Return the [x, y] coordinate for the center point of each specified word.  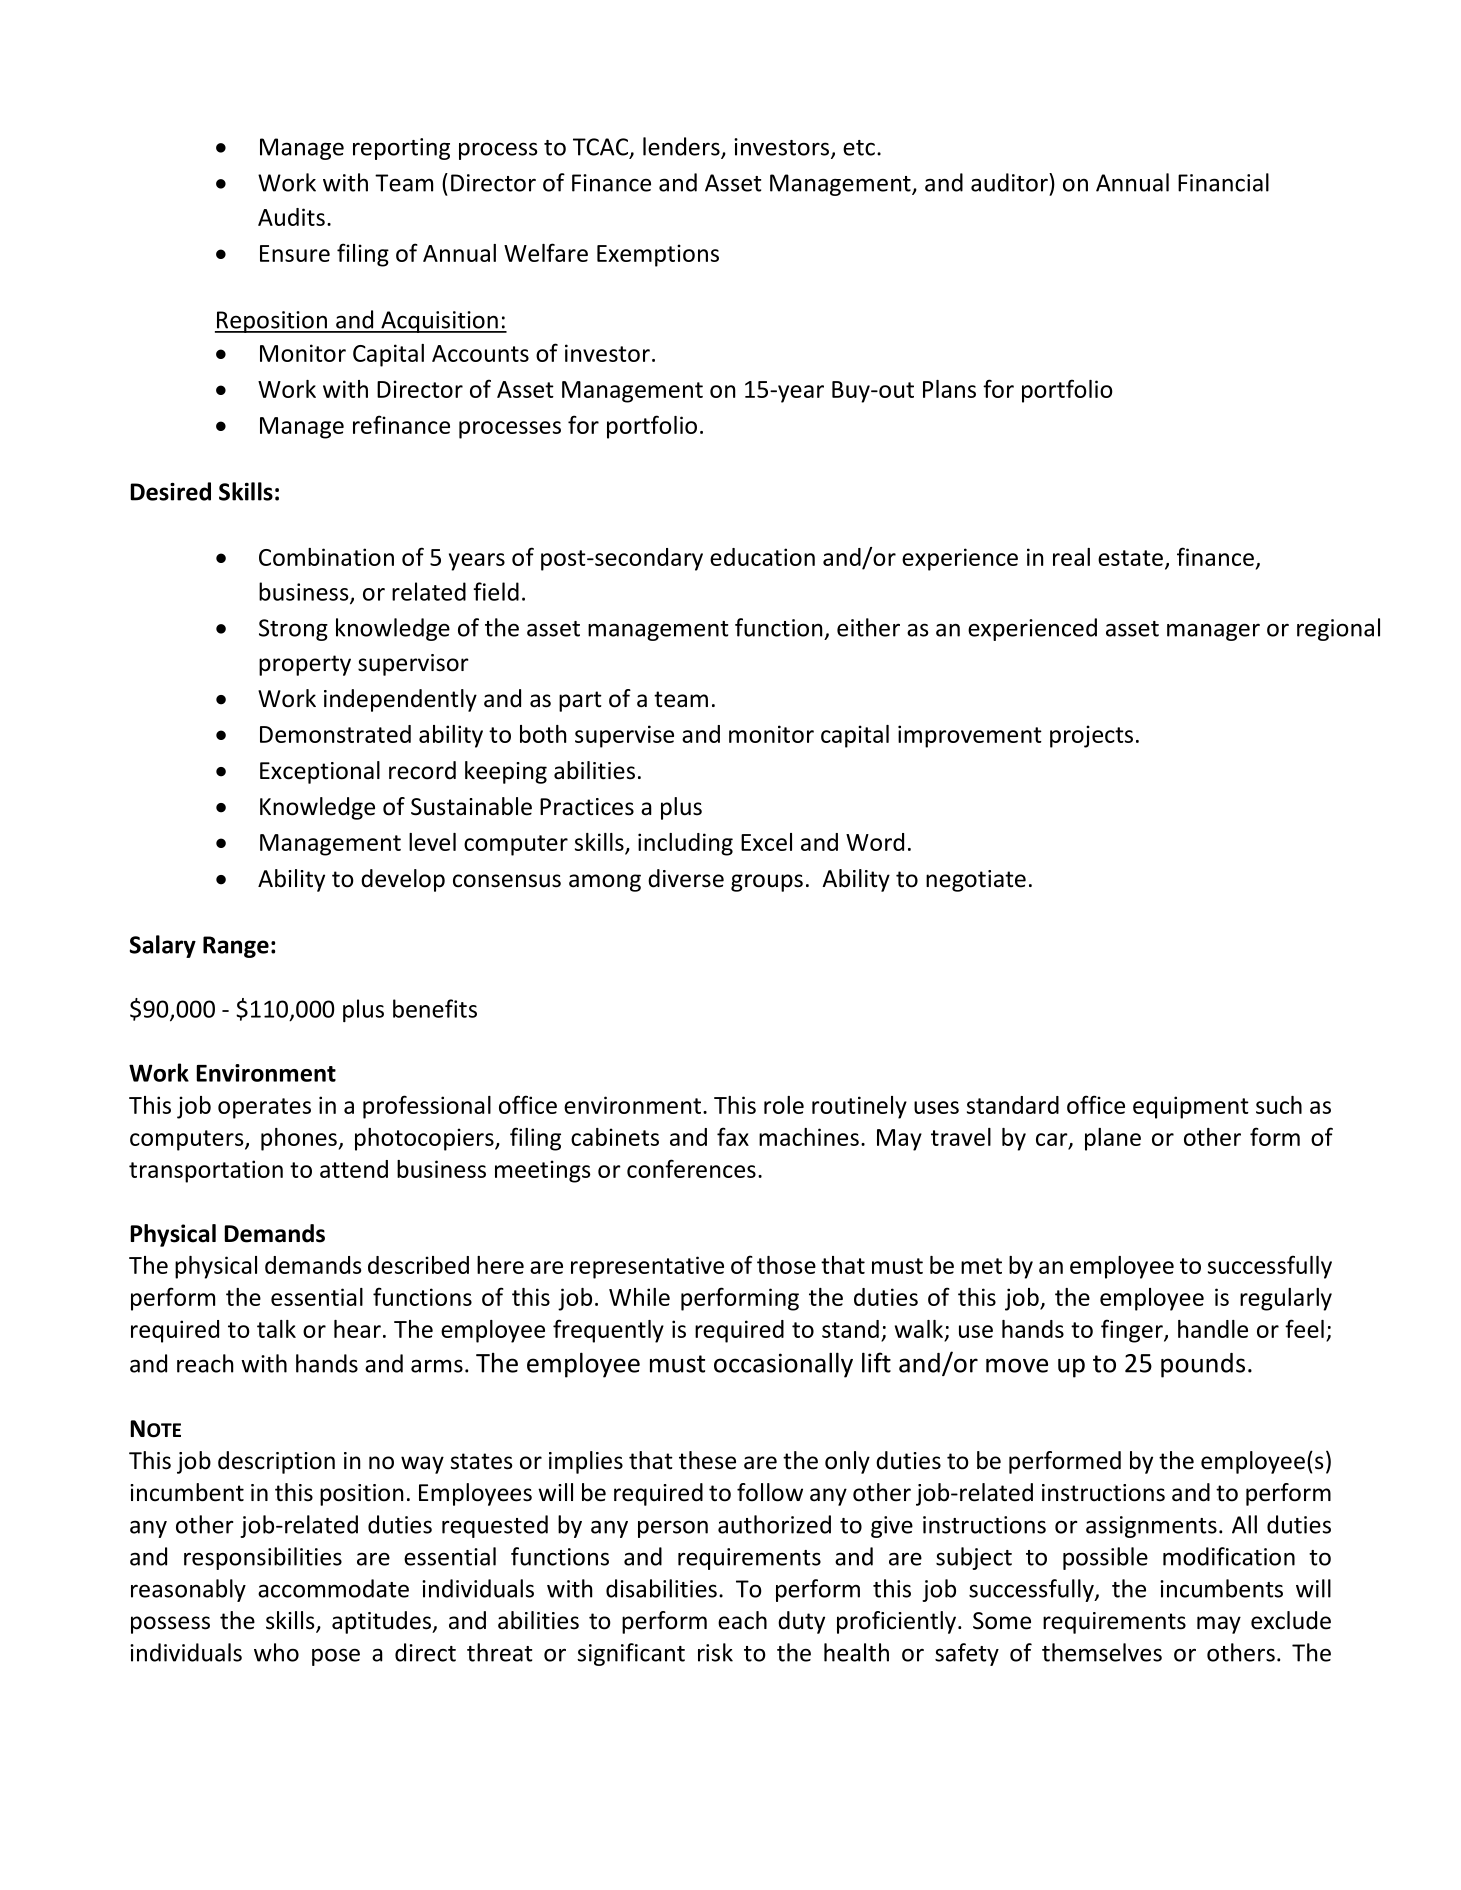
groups [767, 883]
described [418, 1265]
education [762, 557]
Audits [291, 217]
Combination [326, 557]
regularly [1286, 1299]
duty [801, 1622]
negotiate [976, 881]
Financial [1223, 182]
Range [236, 947]
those [786, 1265]
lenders [682, 147]
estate [1130, 558]
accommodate [333, 1588]
